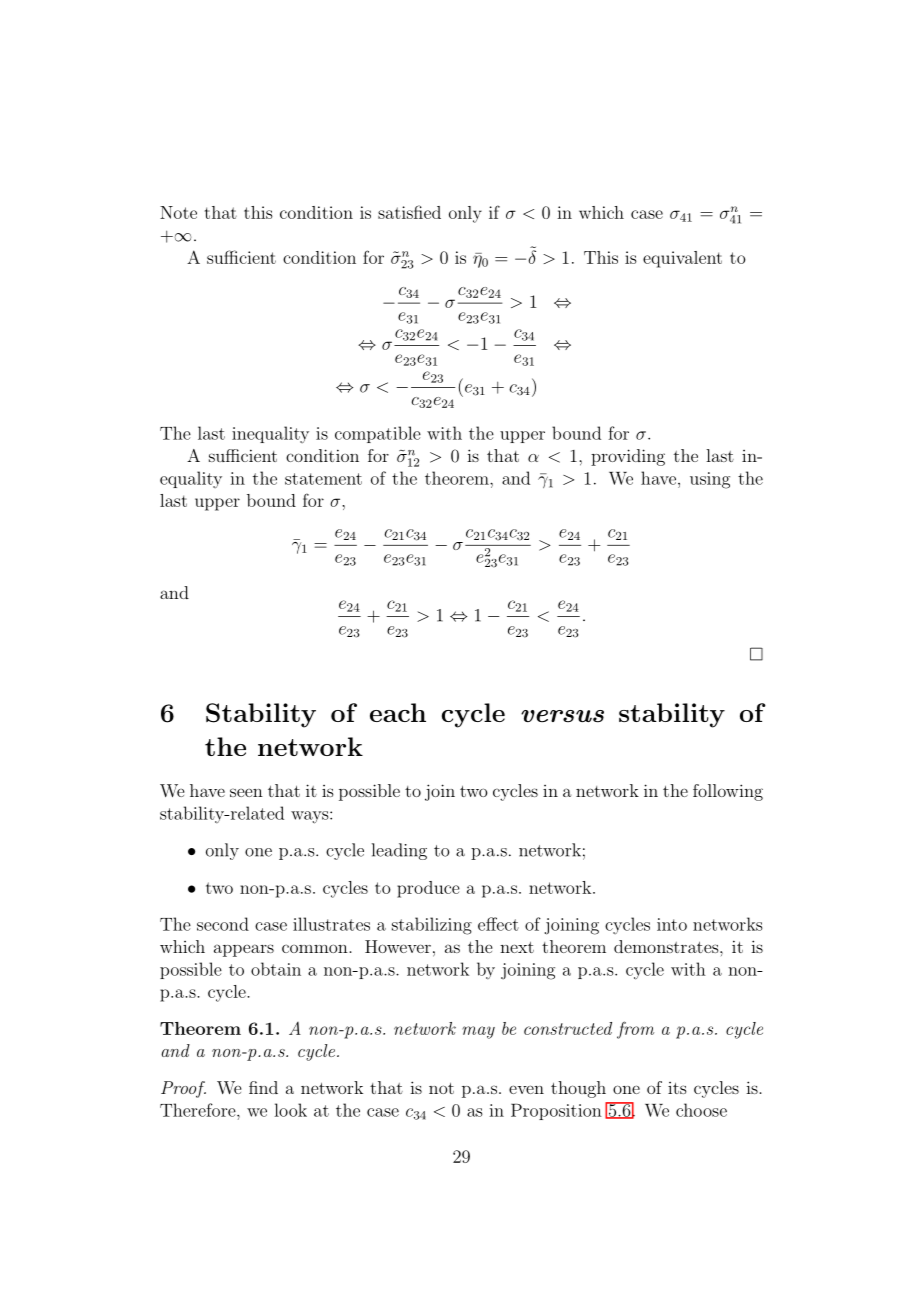 The width and height of the image is (924, 1308). I want to click on leading, so click(399, 851).
